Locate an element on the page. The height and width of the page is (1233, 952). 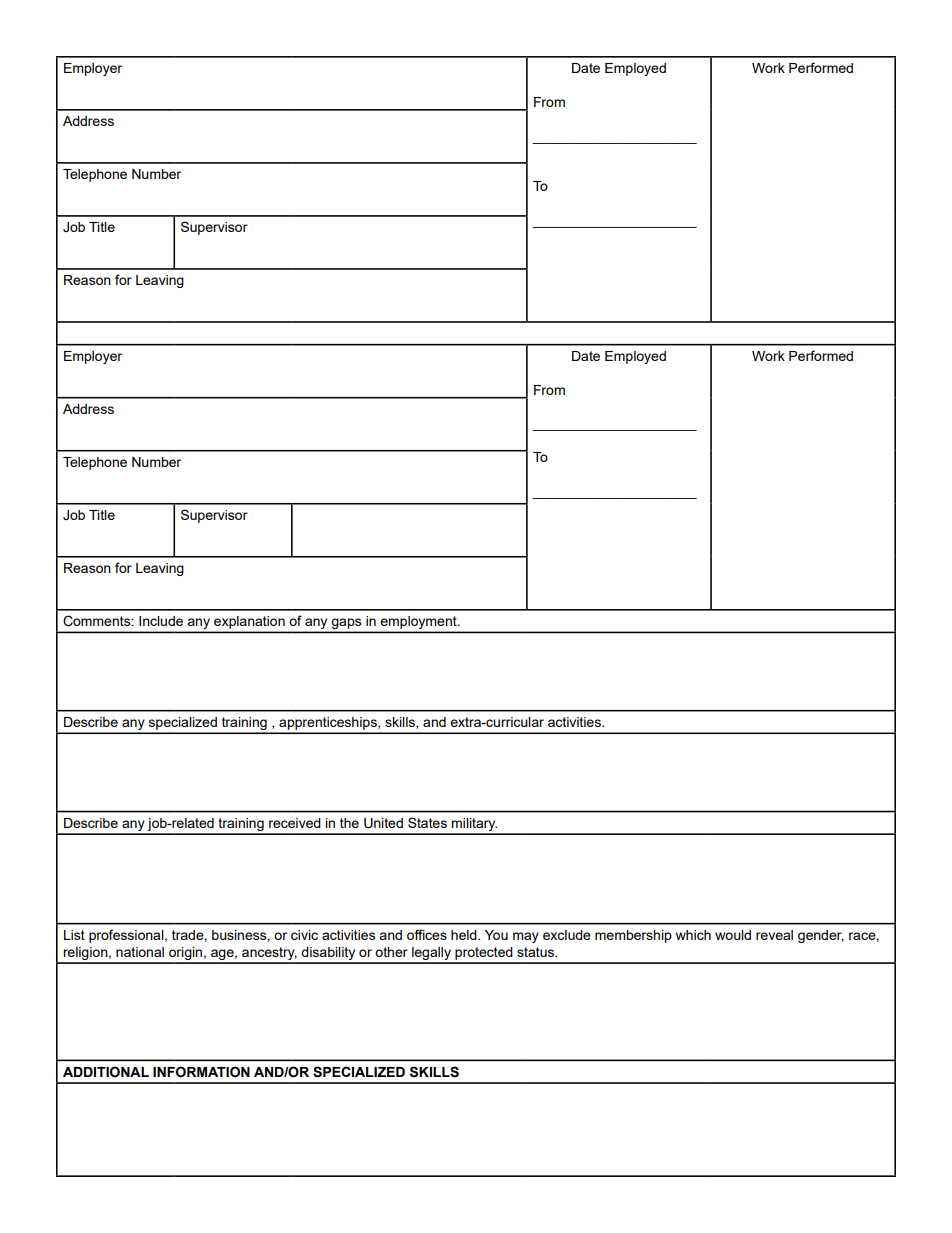
would is located at coordinates (733, 935).
